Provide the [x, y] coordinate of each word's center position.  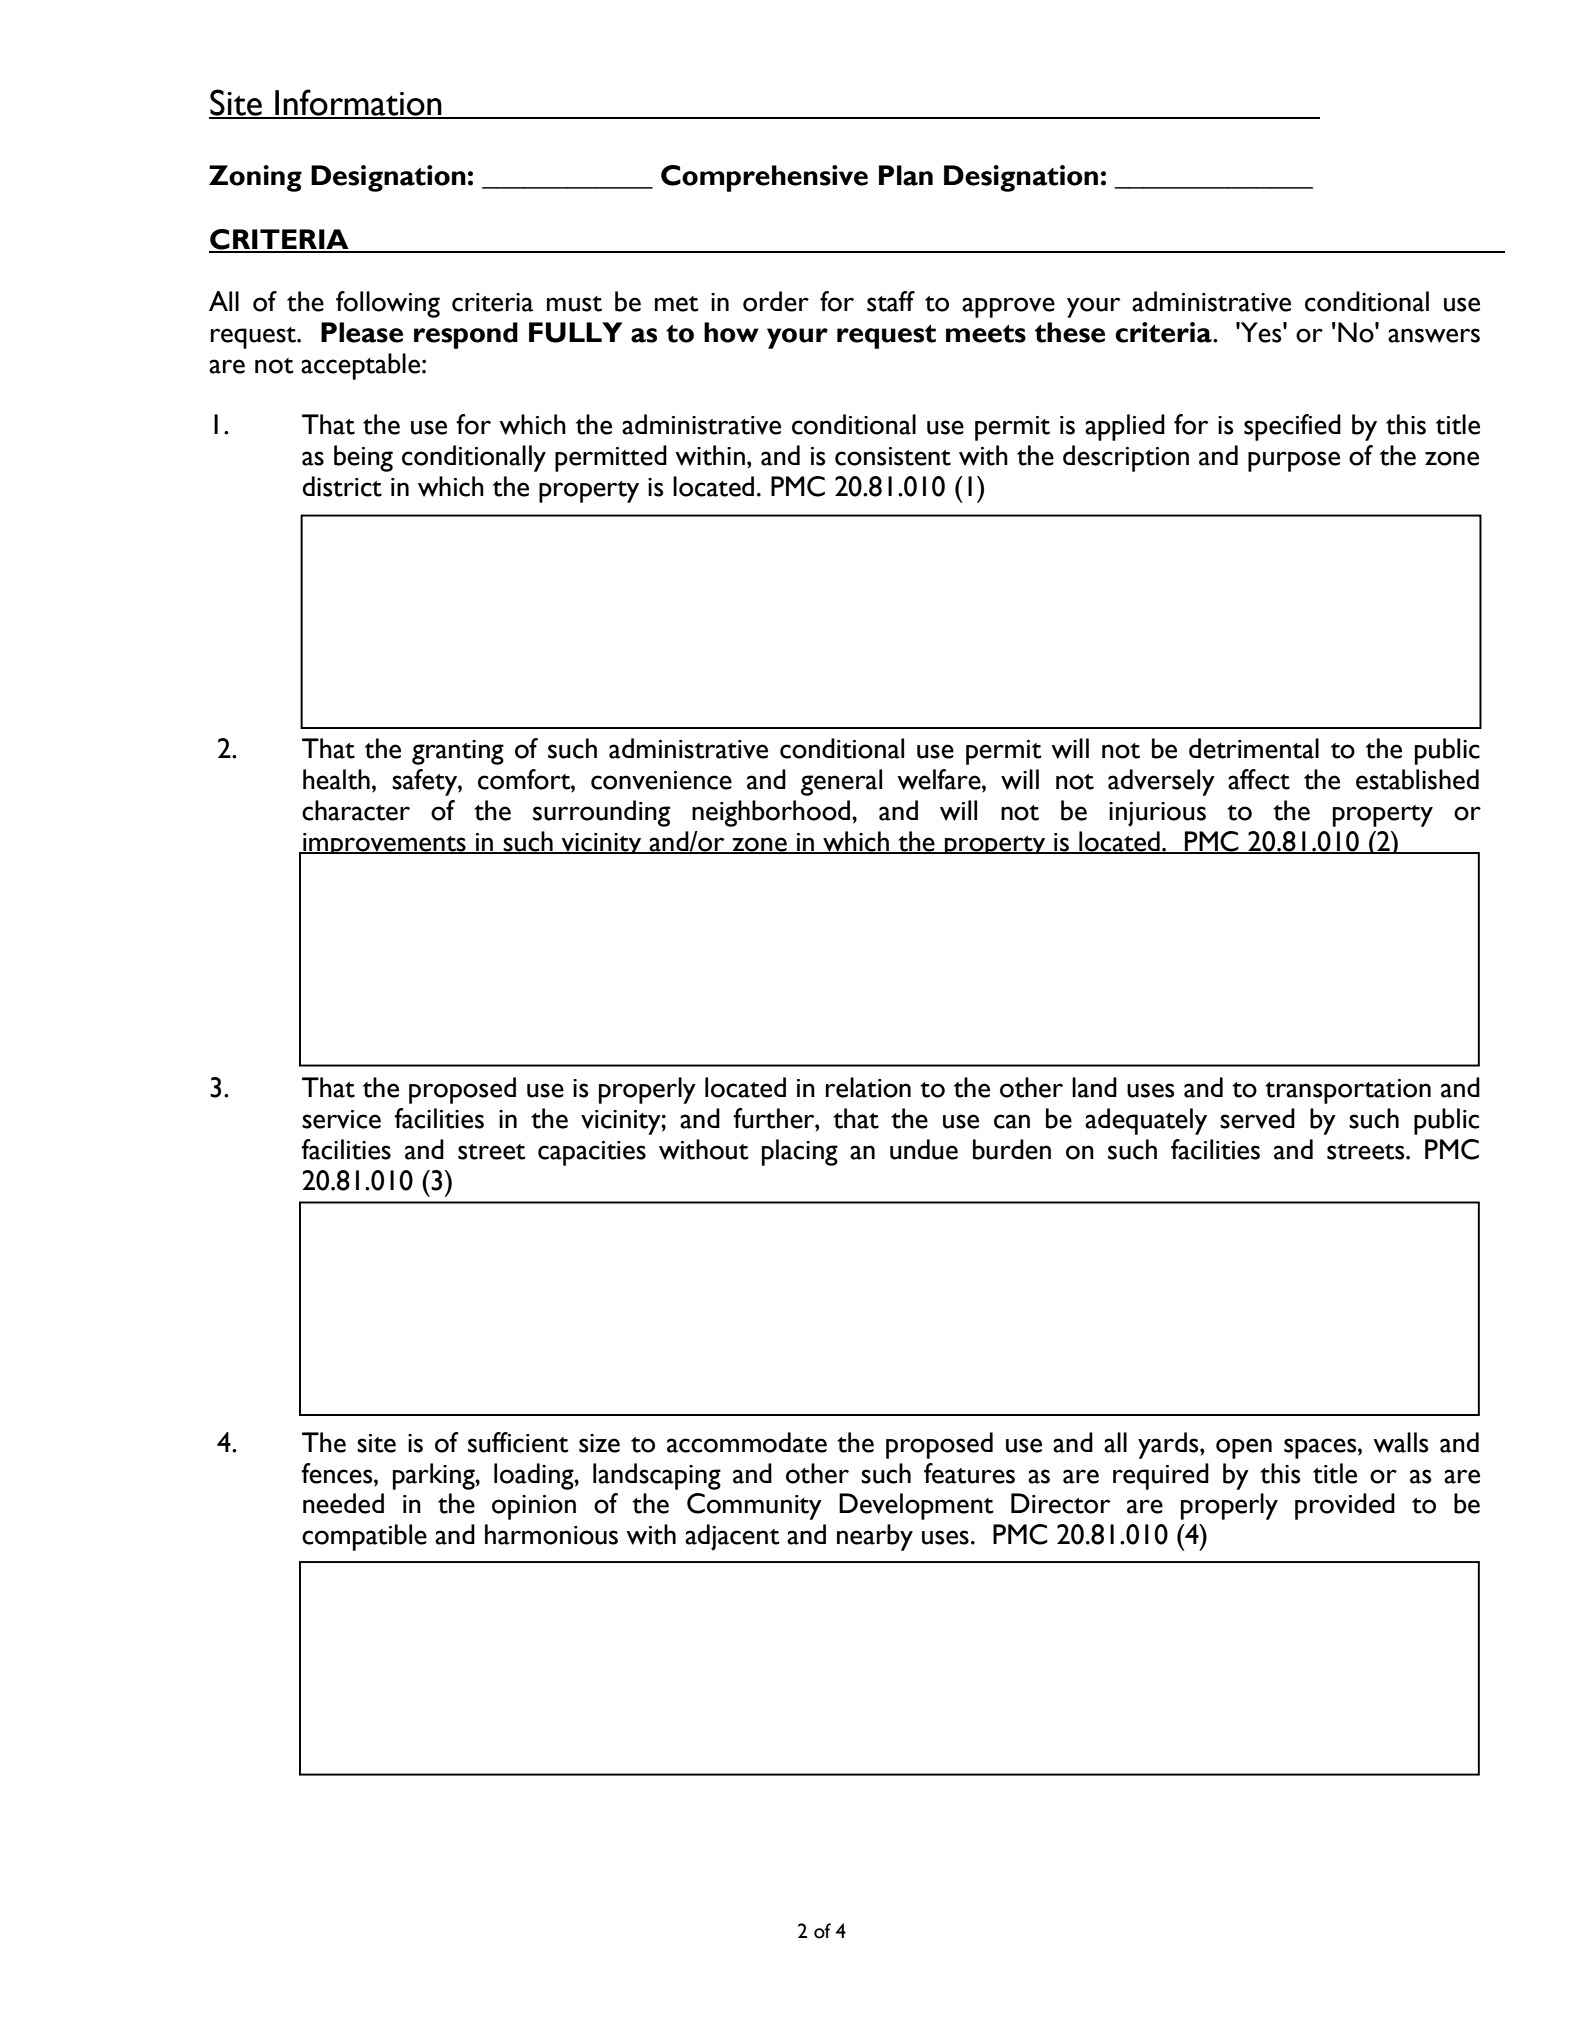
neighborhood [772, 813]
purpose [1294, 461]
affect [1259, 779]
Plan [906, 175]
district [342, 486]
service [341, 1119]
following [388, 304]
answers [1434, 335]
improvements [384, 843]
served [1257, 1118]
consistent [893, 456]
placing [800, 1152]
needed [343, 1503]
